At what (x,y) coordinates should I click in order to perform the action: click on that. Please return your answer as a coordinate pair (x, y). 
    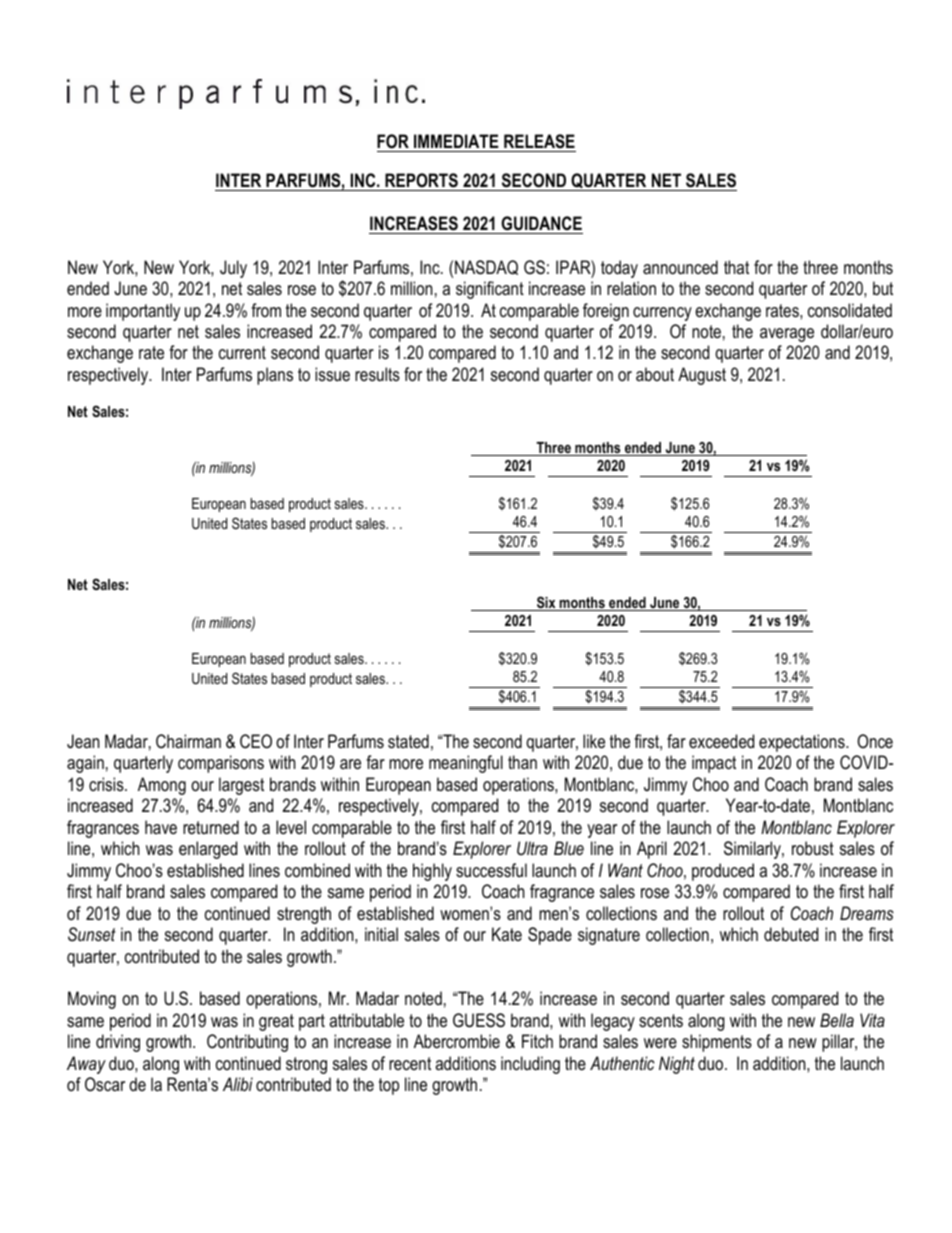
    Looking at the image, I should click on (736, 267).
